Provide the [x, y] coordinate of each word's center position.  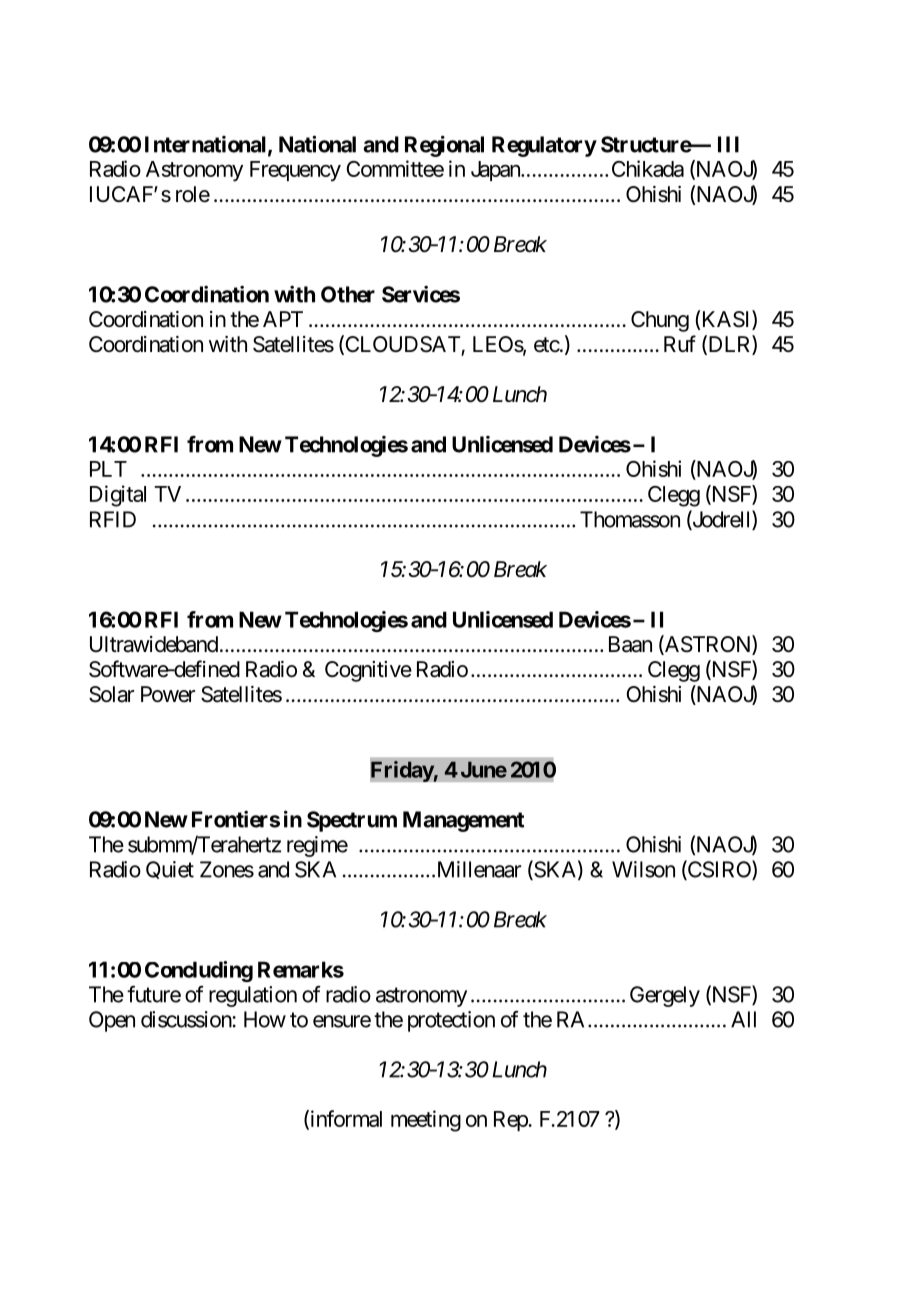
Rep [511, 1121]
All [743, 1019]
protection [451, 1021]
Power [168, 694]
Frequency [295, 171]
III [728, 144]
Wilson [643, 869]
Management [463, 821]
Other [348, 294]
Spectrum [352, 821]
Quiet [170, 870]
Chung [660, 321]
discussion [187, 1019]
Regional [444, 146]
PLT [108, 469]
